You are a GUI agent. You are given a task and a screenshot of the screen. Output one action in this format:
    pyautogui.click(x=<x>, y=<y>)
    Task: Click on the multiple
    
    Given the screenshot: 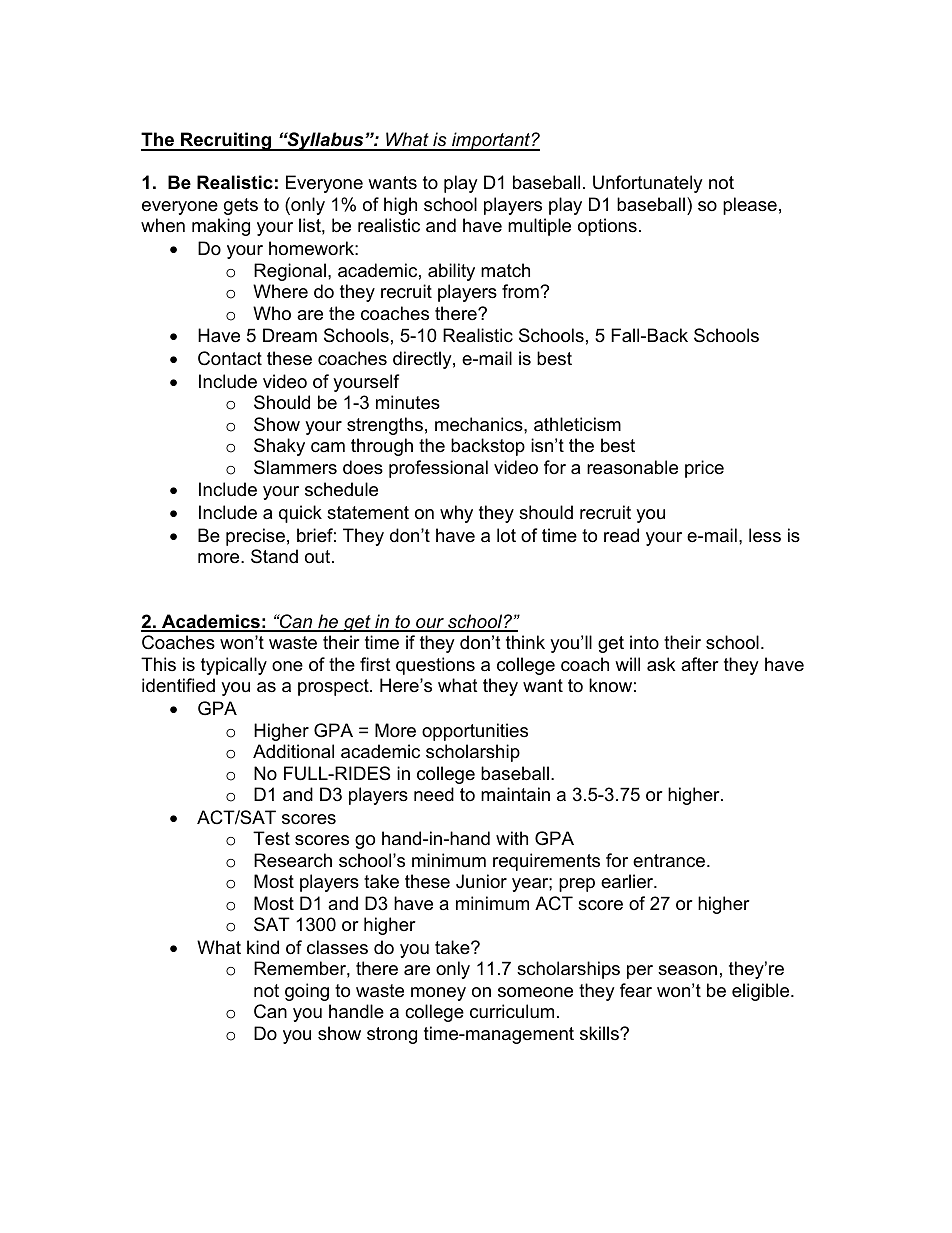 What is the action you would take?
    pyautogui.click(x=539, y=227)
